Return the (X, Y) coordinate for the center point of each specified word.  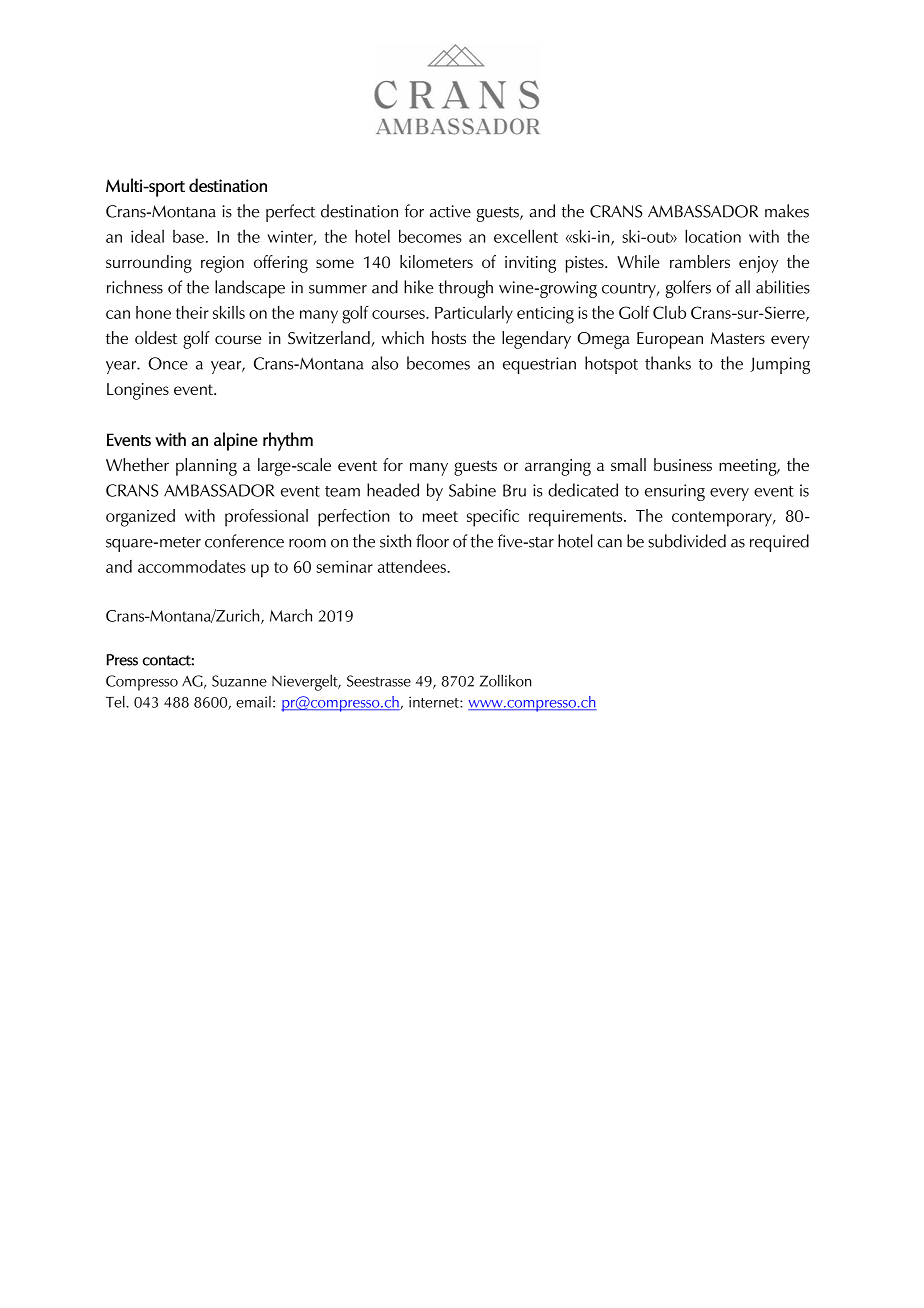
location (713, 236)
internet (435, 702)
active (450, 211)
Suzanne (239, 681)
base (188, 236)
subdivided (687, 541)
